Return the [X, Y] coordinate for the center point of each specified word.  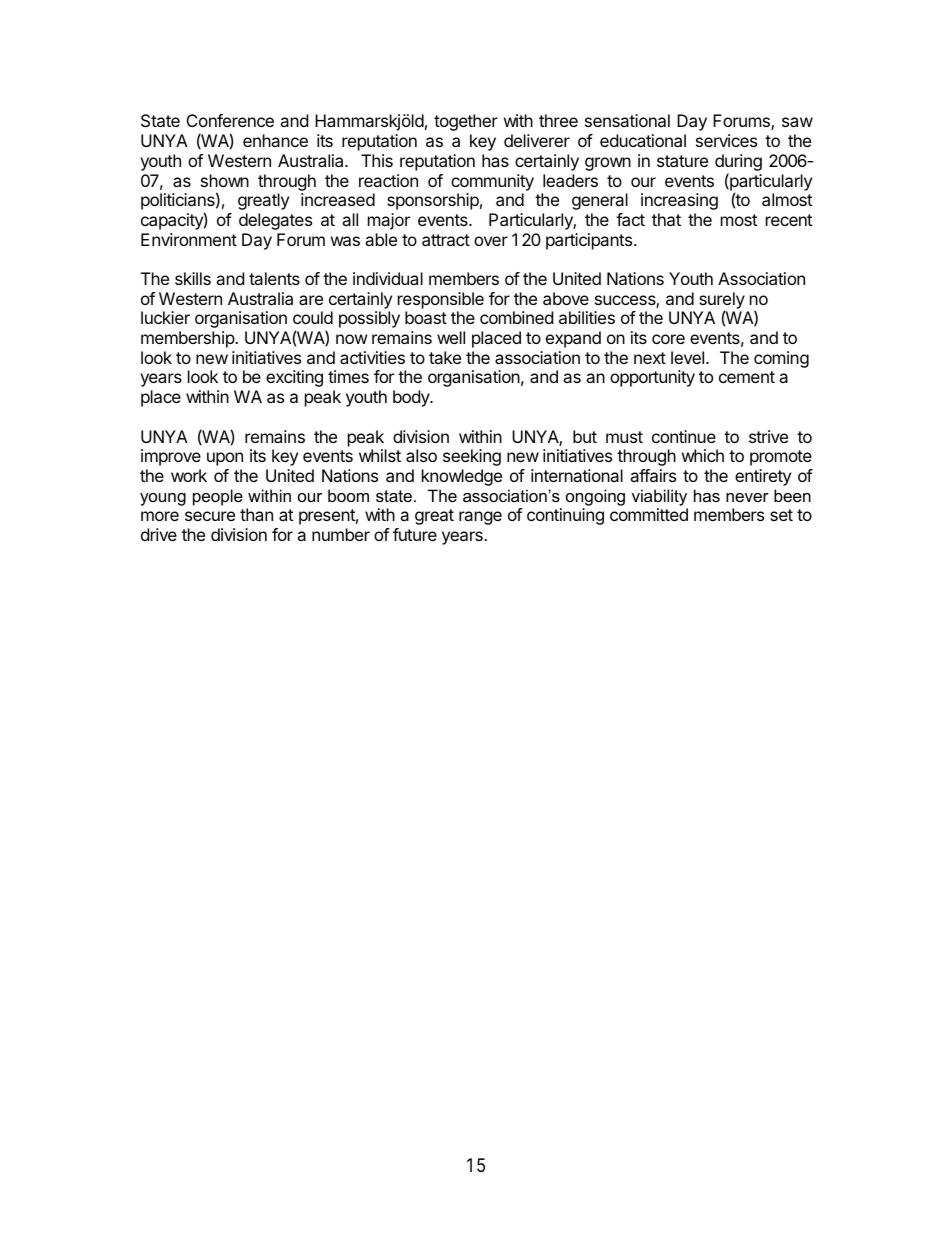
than [256, 514]
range [480, 518]
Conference [230, 120]
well [451, 337]
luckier [165, 317]
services [726, 140]
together [466, 122]
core [668, 339]
